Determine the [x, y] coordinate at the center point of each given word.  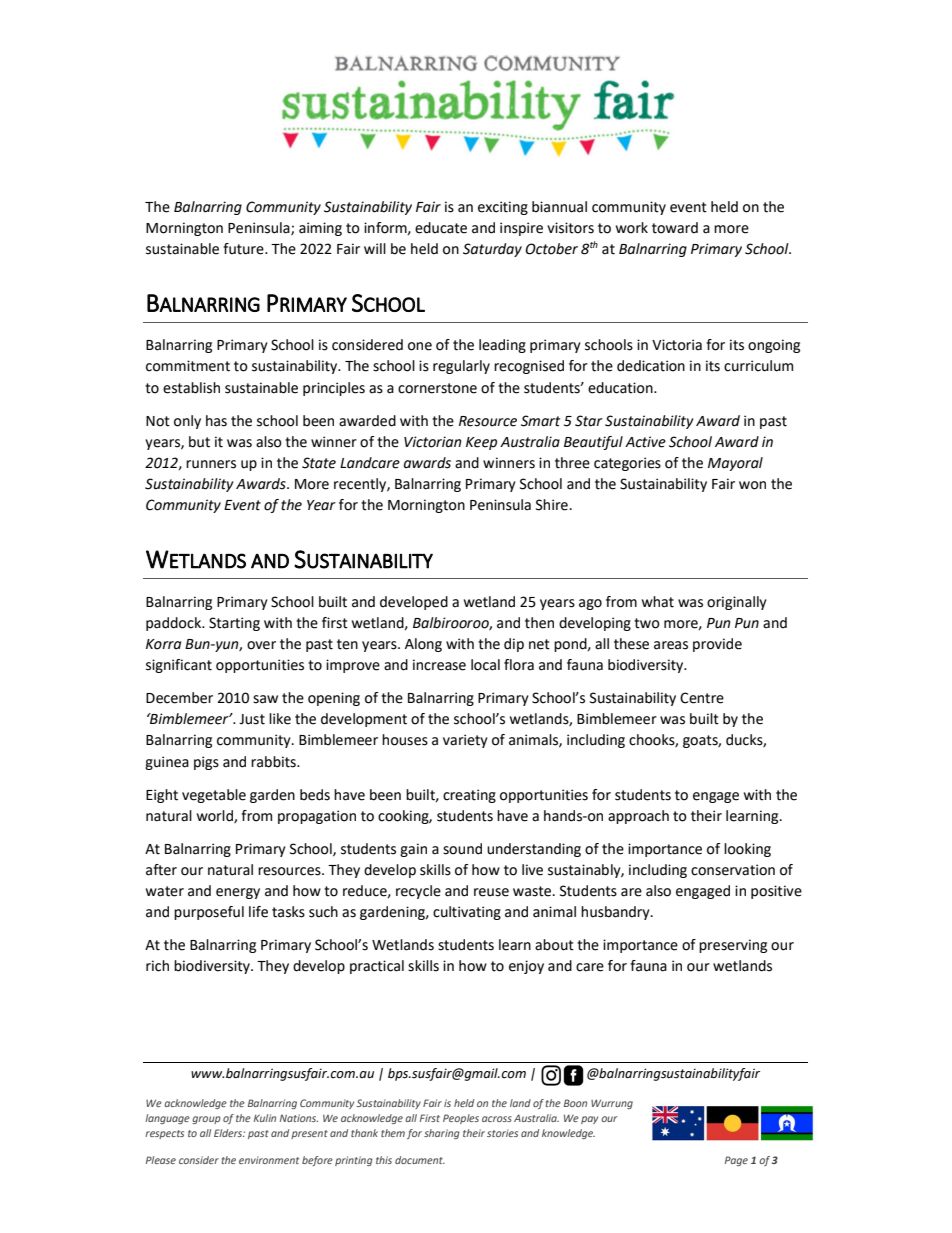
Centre [702, 698]
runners [211, 464]
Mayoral [735, 464]
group [206, 1120]
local [485, 665]
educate [441, 228]
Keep [481, 443]
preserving [733, 946]
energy [238, 893]
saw [265, 699]
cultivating [467, 913]
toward [675, 228]
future [244, 249]
